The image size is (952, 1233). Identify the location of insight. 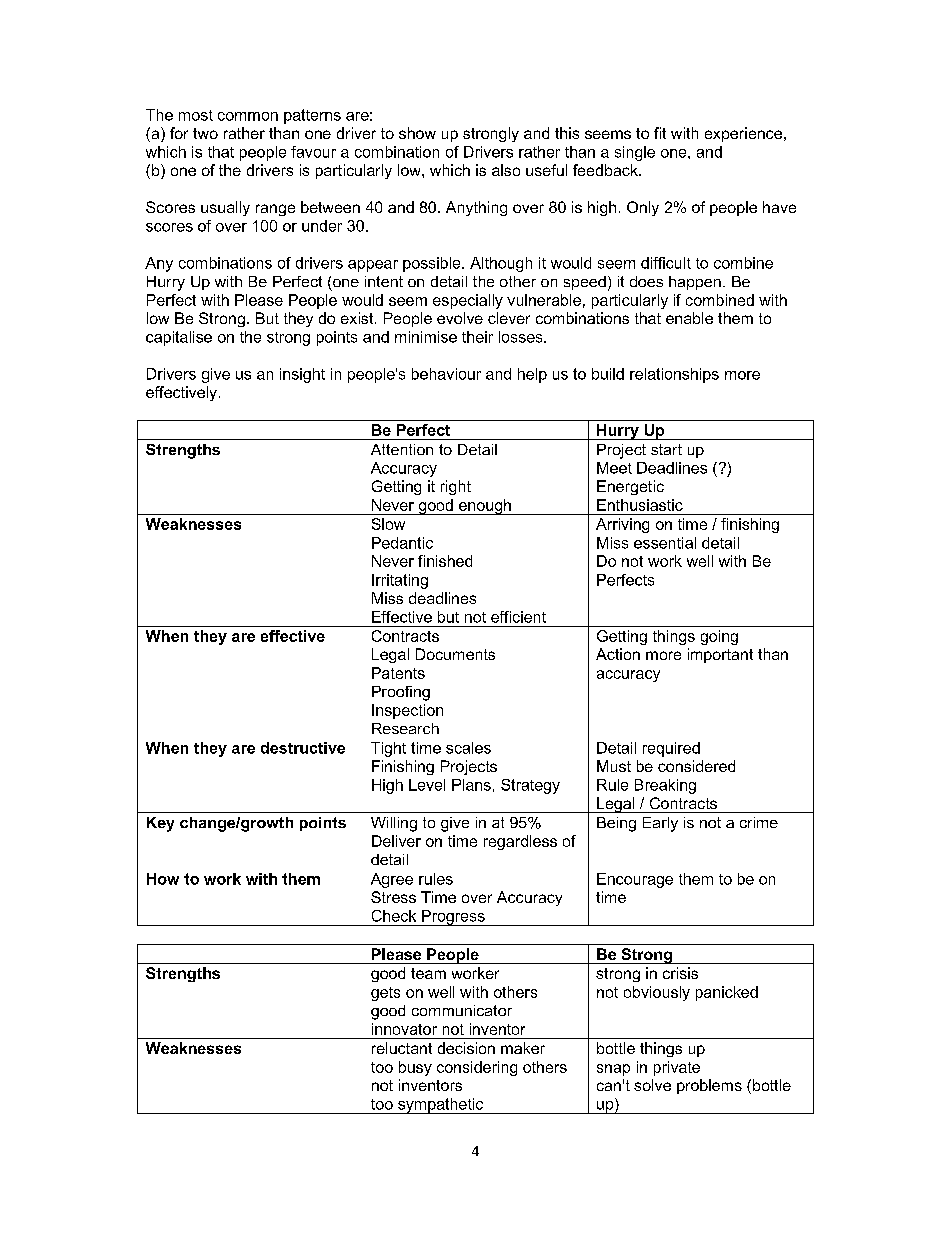
(302, 375).
